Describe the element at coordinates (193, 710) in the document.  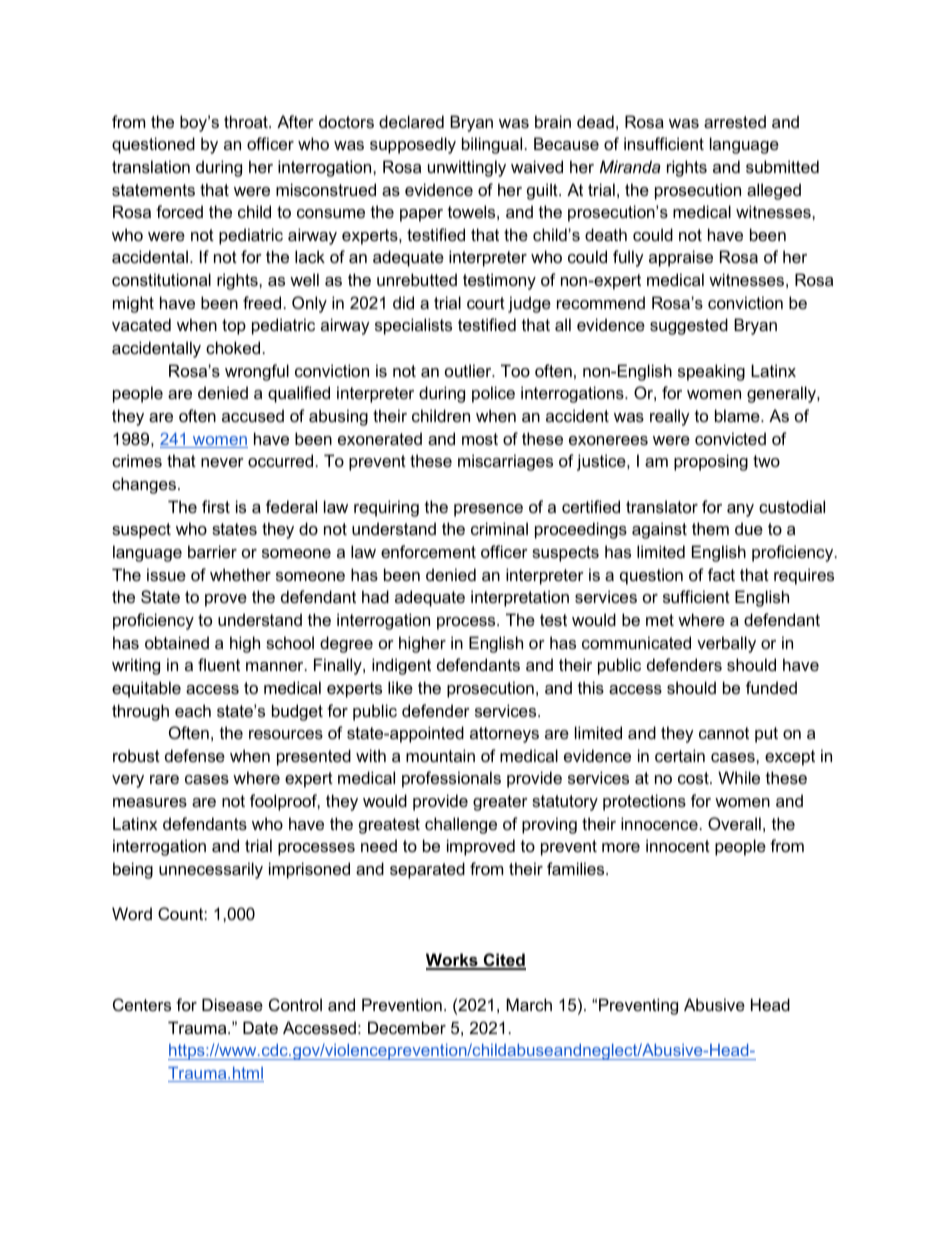
I see `each` at that location.
